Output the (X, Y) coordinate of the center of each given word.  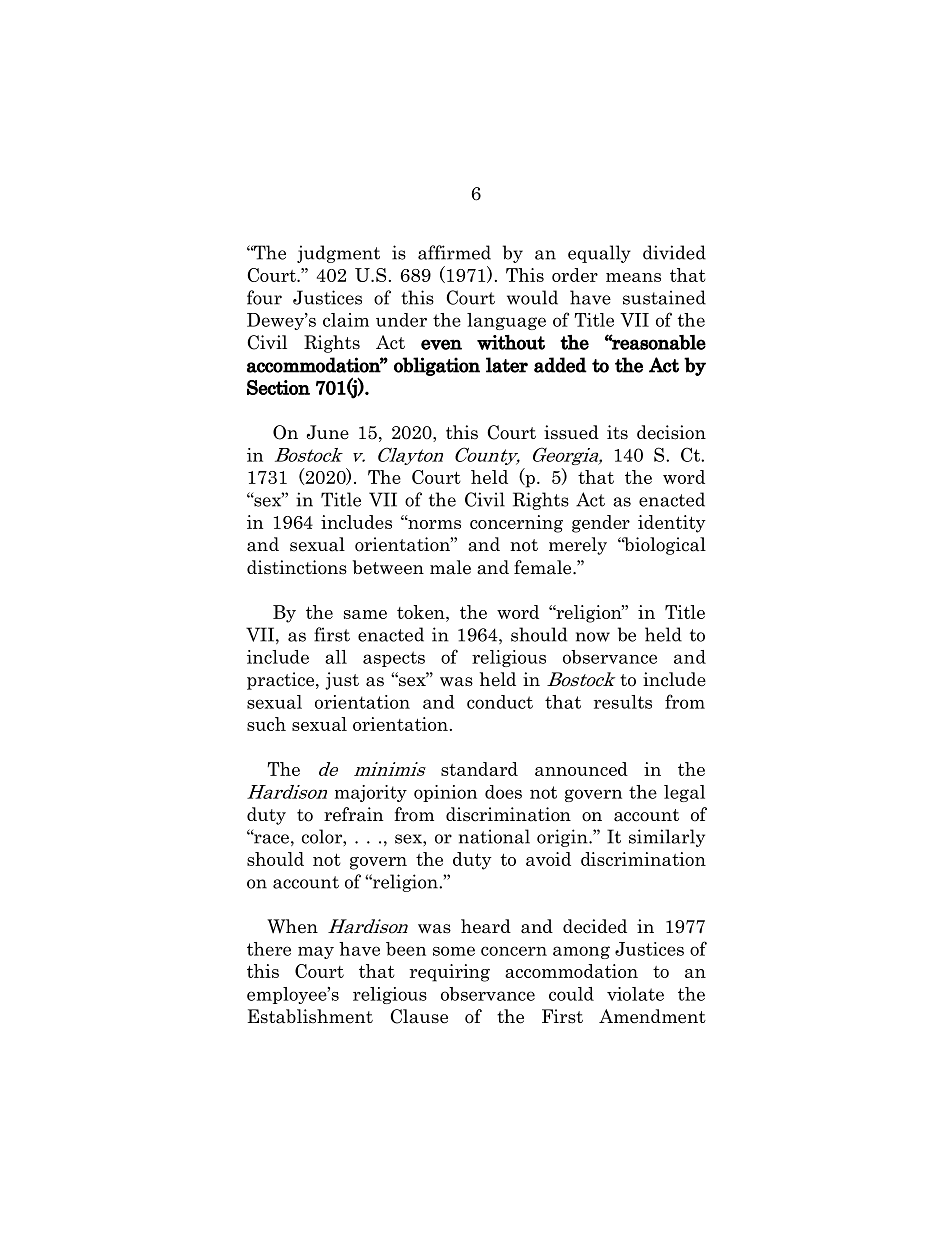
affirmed (454, 252)
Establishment (310, 1016)
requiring (450, 973)
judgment (338, 254)
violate (635, 994)
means (633, 277)
